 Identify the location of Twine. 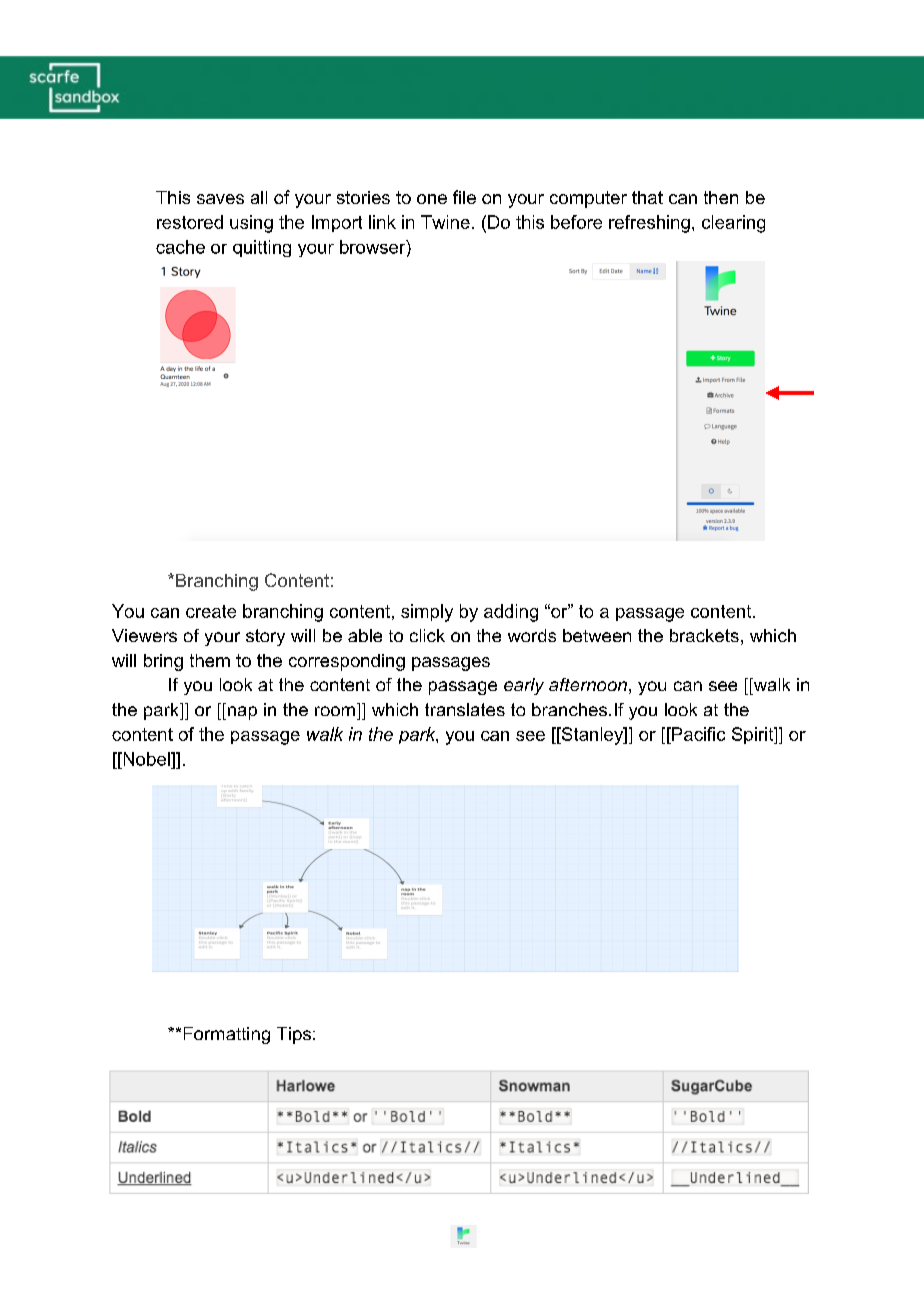
(445, 222).
